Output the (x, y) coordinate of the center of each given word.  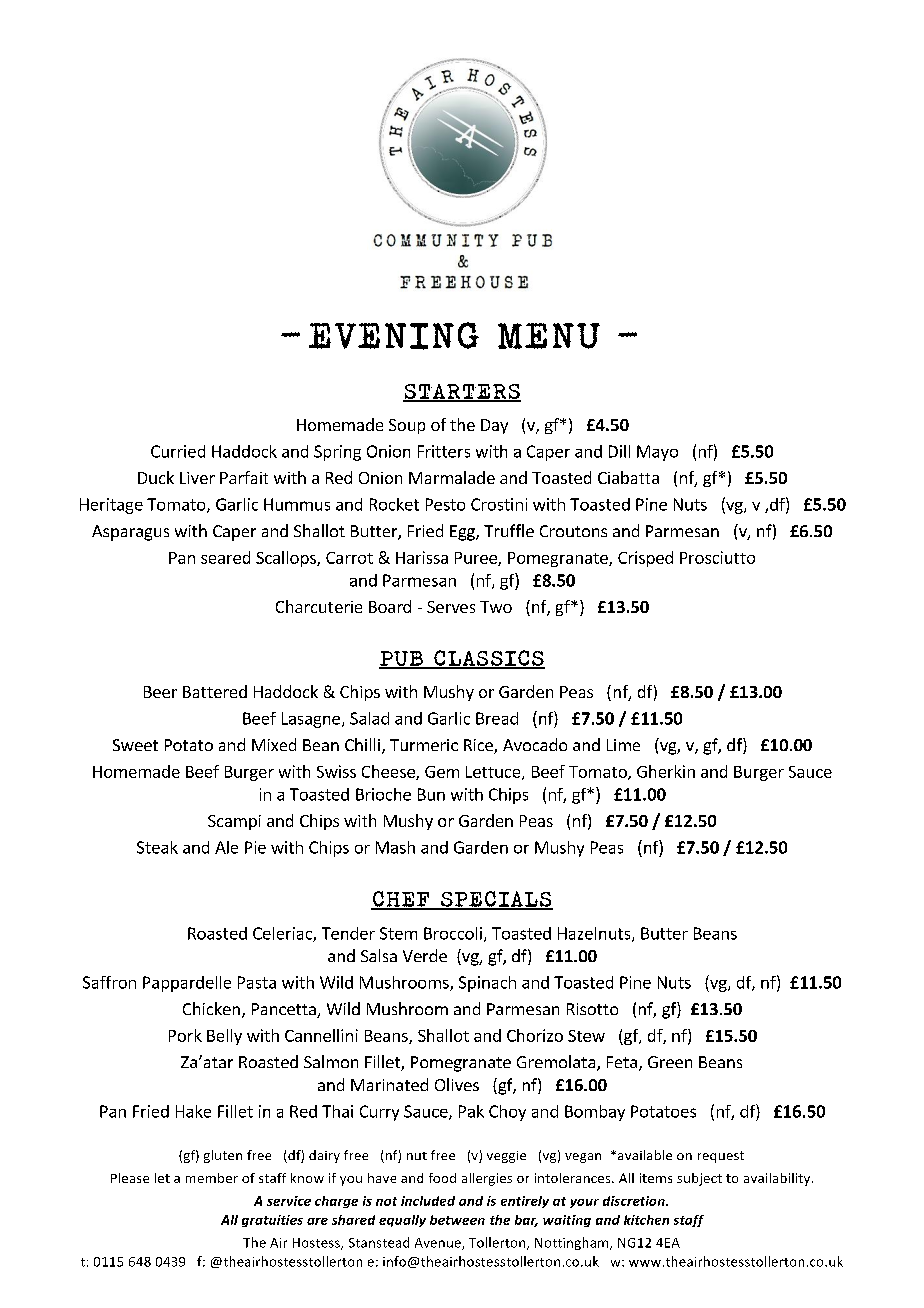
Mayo (657, 453)
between (457, 1220)
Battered (215, 691)
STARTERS (462, 393)
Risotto (592, 1009)
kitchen (646, 1220)
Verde (425, 955)
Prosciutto (717, 557)
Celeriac (283, 934)
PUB (402, 659)
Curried (178, 451)
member (212, 1178)
